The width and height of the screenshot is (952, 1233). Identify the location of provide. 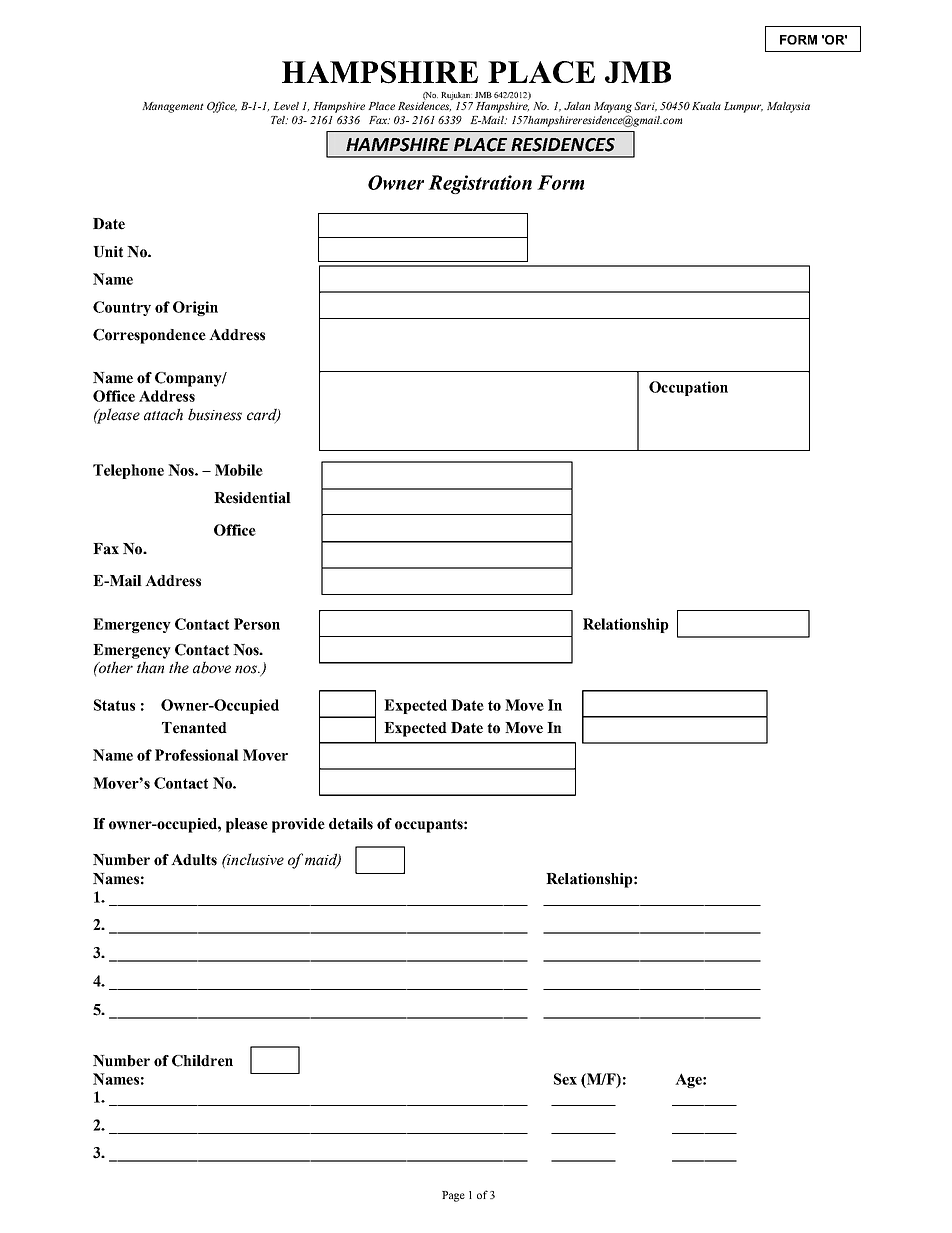
(298, 825).
